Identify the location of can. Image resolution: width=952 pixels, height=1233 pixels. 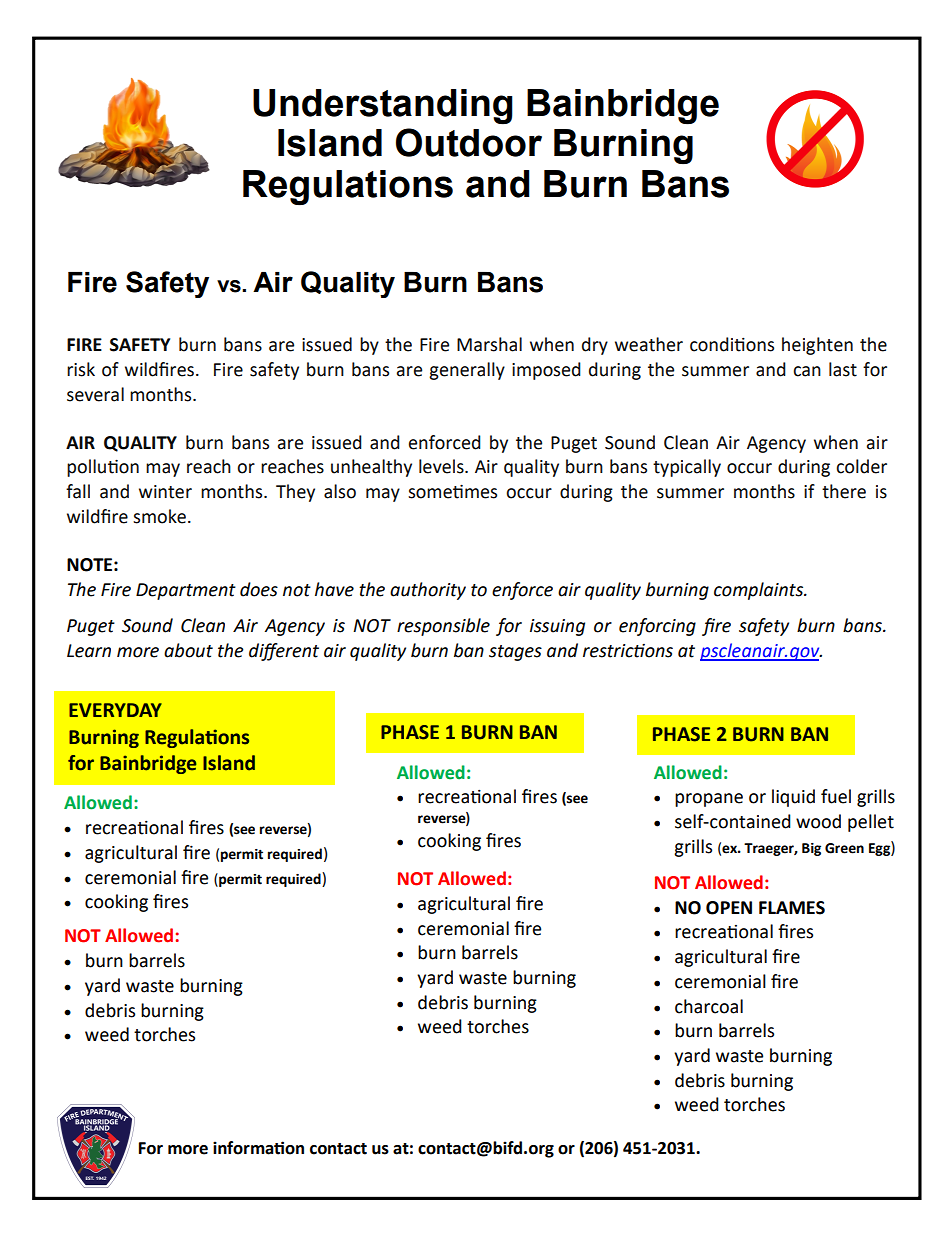
(807, 371).
